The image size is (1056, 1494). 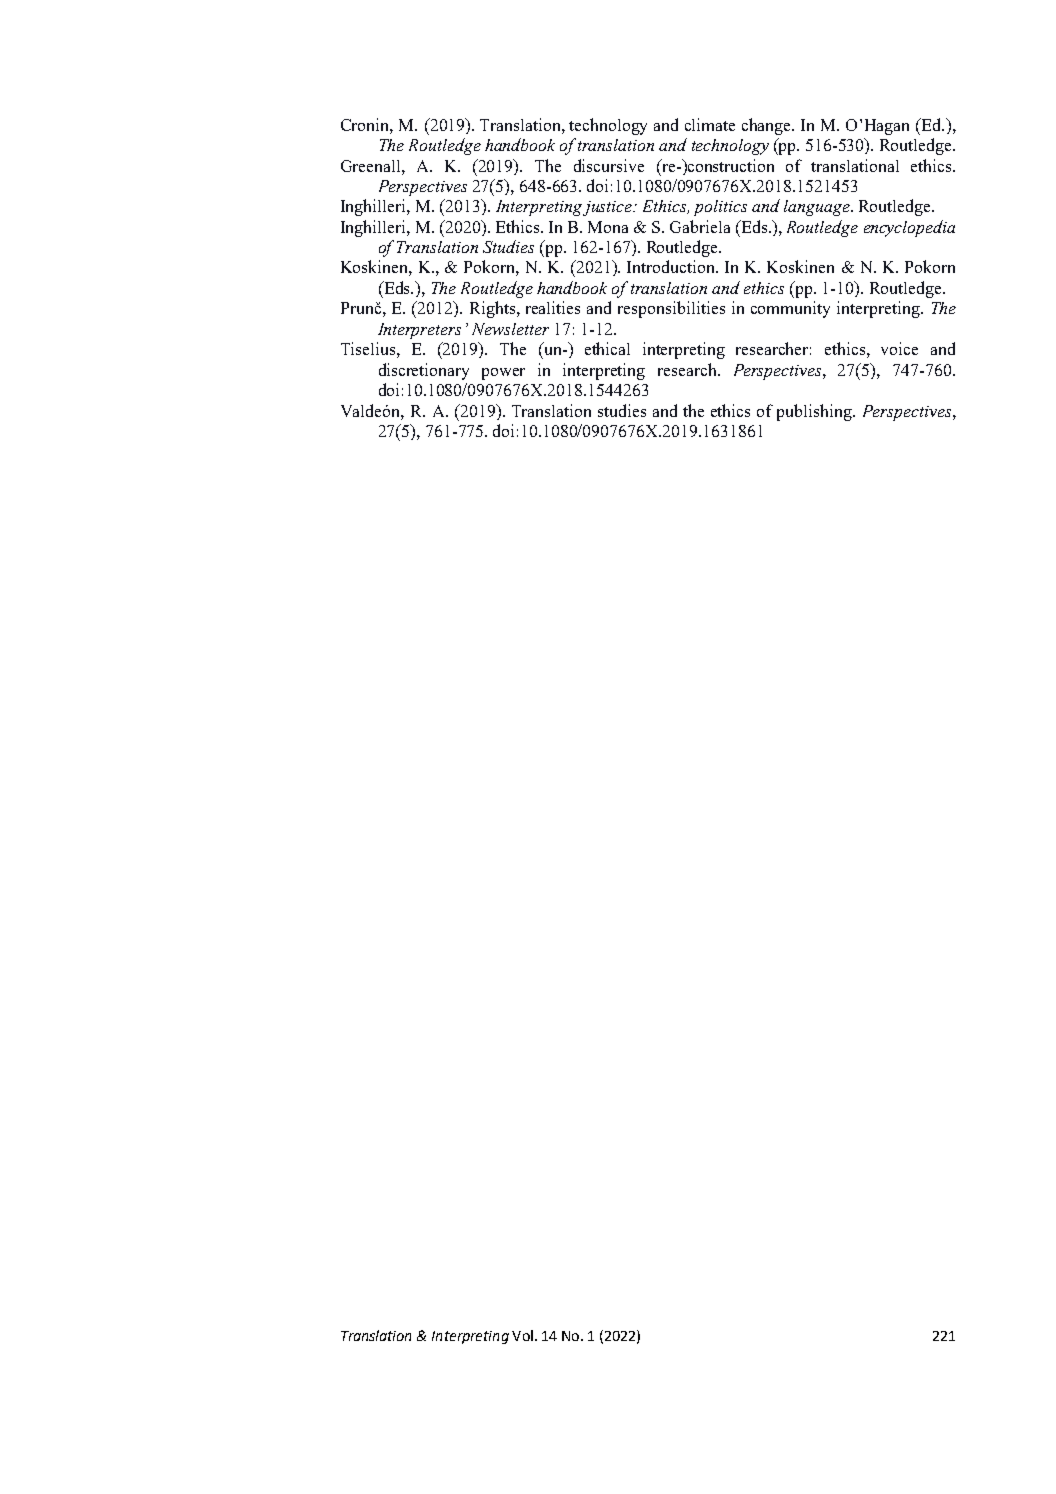 I want to click on Vol, so click(x=522, y=1335).
